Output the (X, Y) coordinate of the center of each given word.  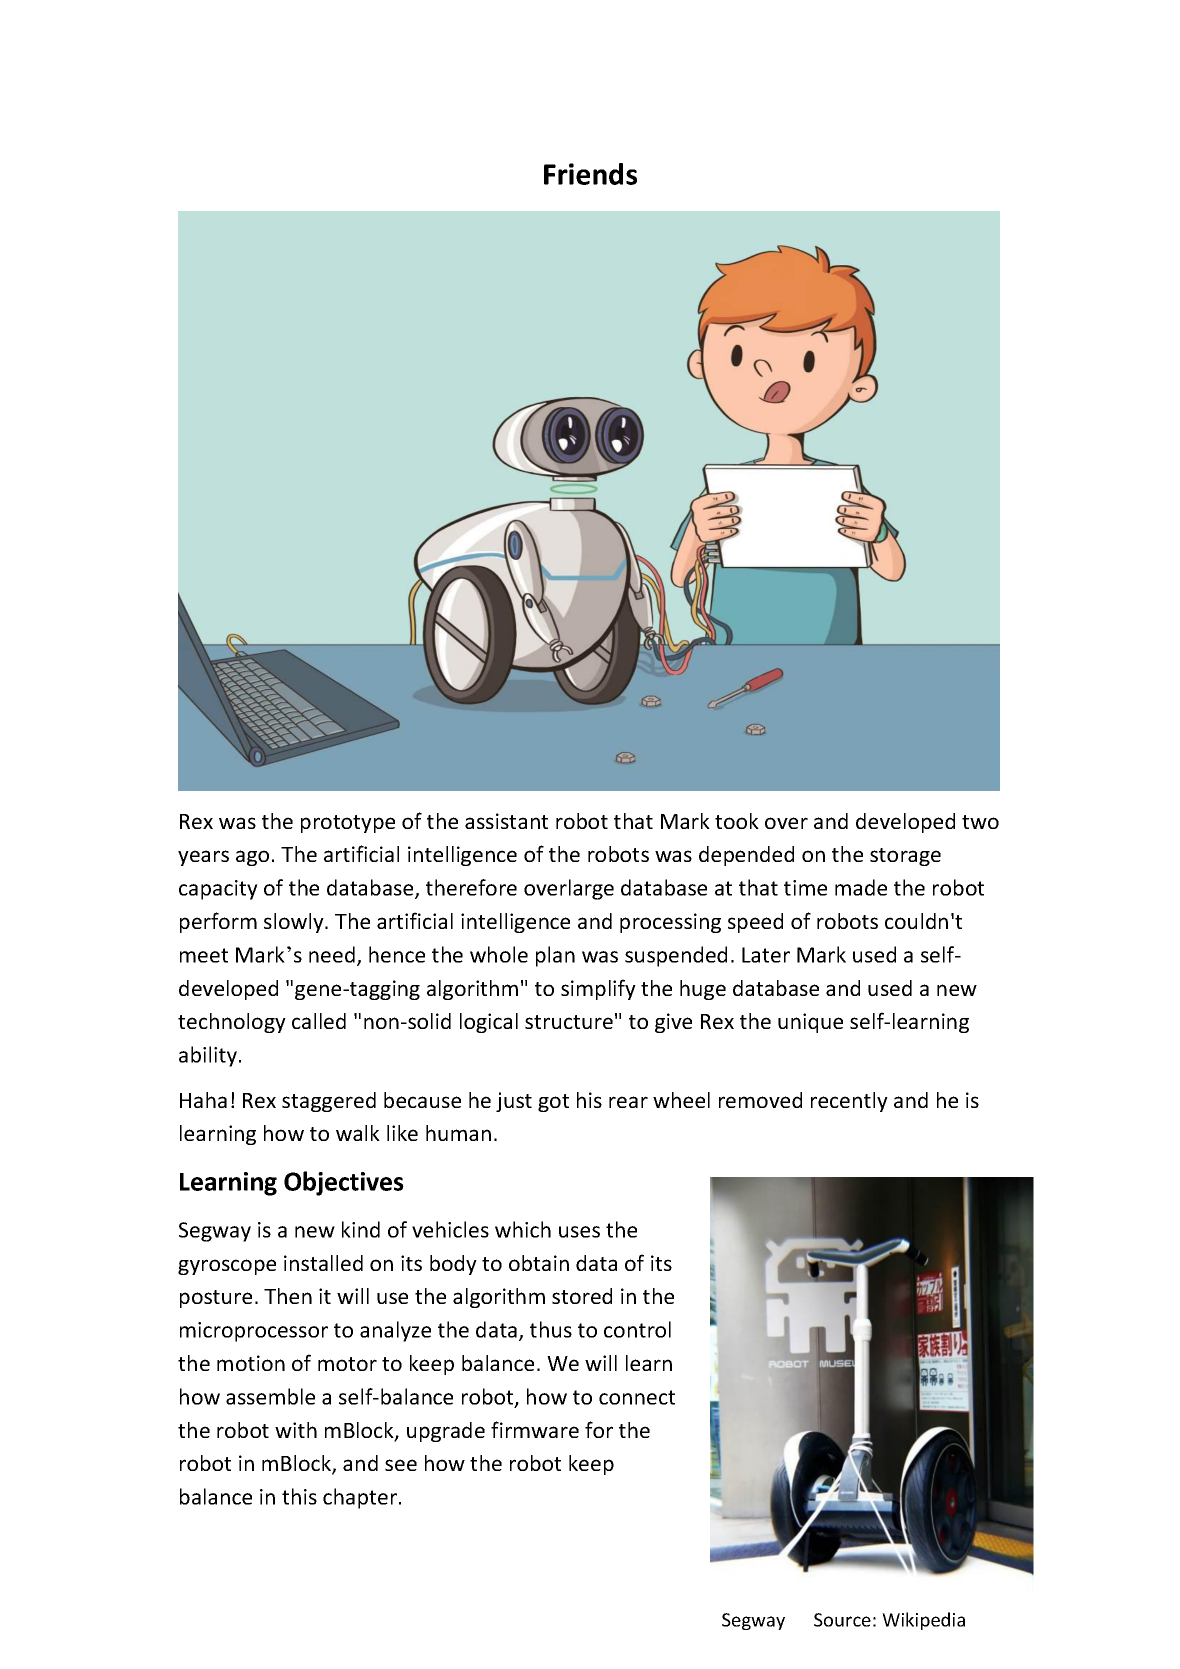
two (980, 822)
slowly (295, 923)
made (861, 887)
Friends (590, 174)
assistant (506, 821)
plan (555, 956)
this (299, 1496)
